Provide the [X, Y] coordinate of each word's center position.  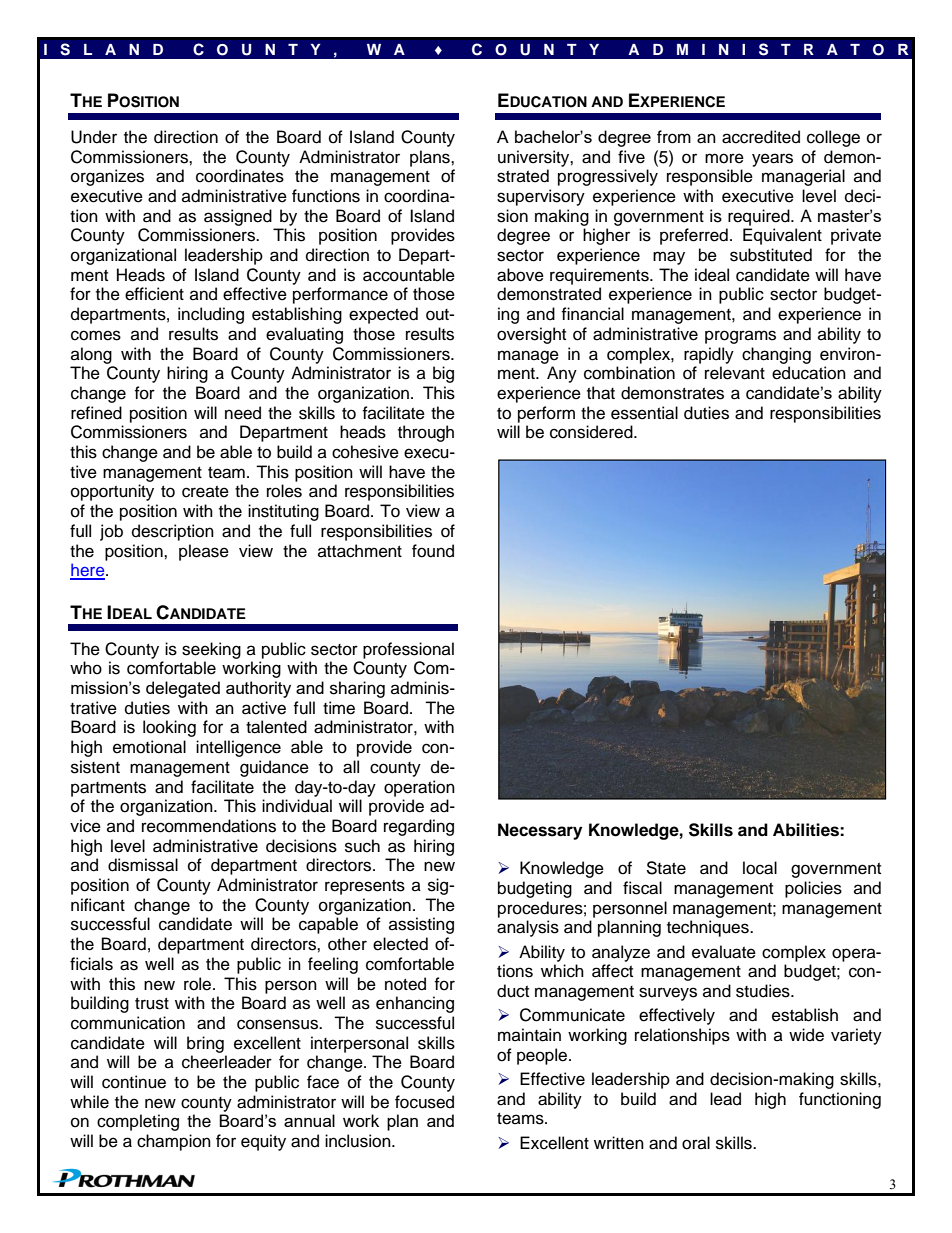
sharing [357, 689]
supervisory [541, 197]
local [760, 868]
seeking [211, 650]
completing [138, 1122]
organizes [107, 177]
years [772, 160]
